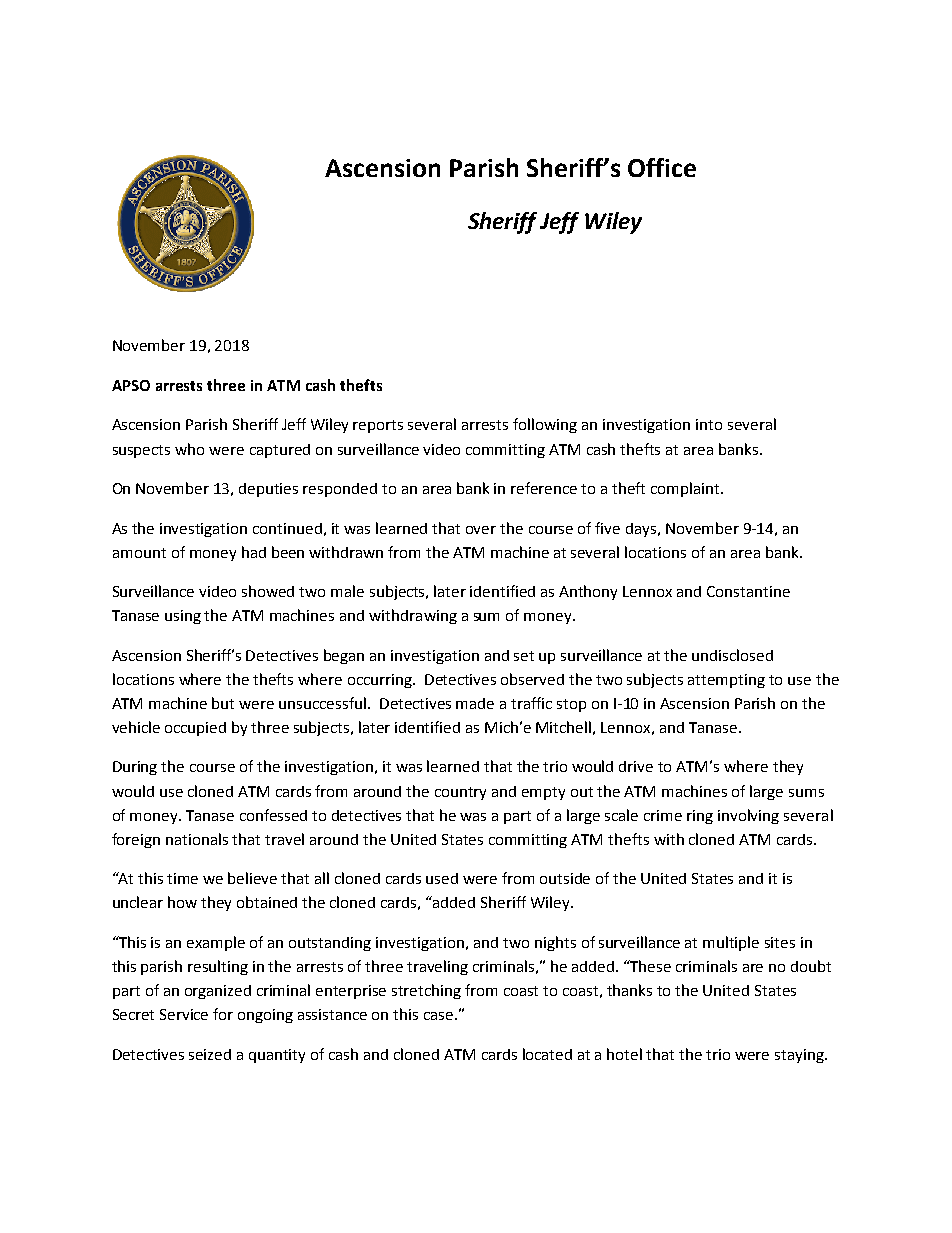 The image size is (952, 1233). Describe the element at coordinates (636, 766) in the screenshot. I see `drive` at that location.
